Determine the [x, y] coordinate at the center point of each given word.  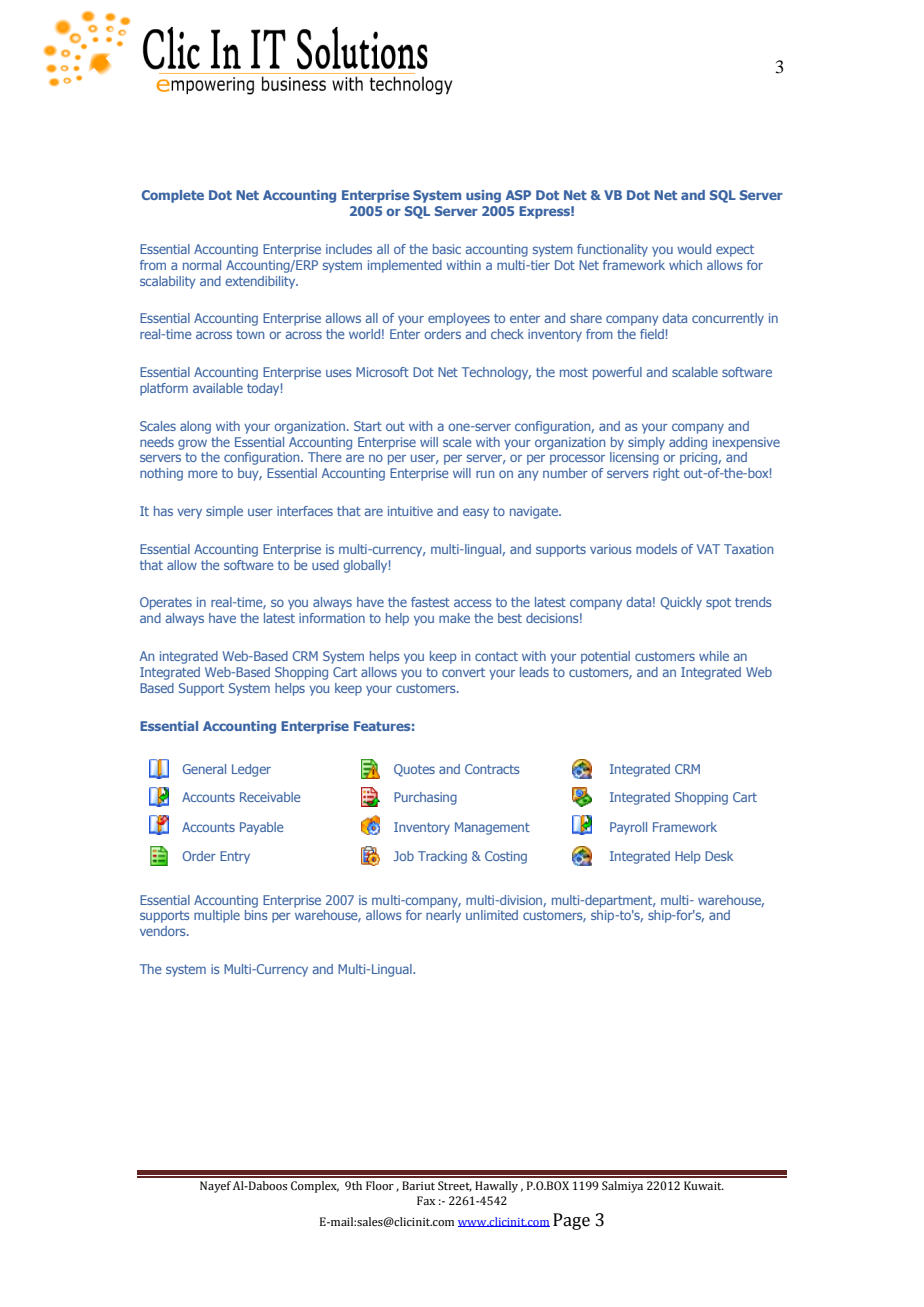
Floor [380, 1185]
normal [202, 265]
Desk [719, 856]
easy [476, 513]
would [694, 249]
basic [447, 249]
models [656, 549]
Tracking [442, 857]
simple [224, 512]
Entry [235, 857]
